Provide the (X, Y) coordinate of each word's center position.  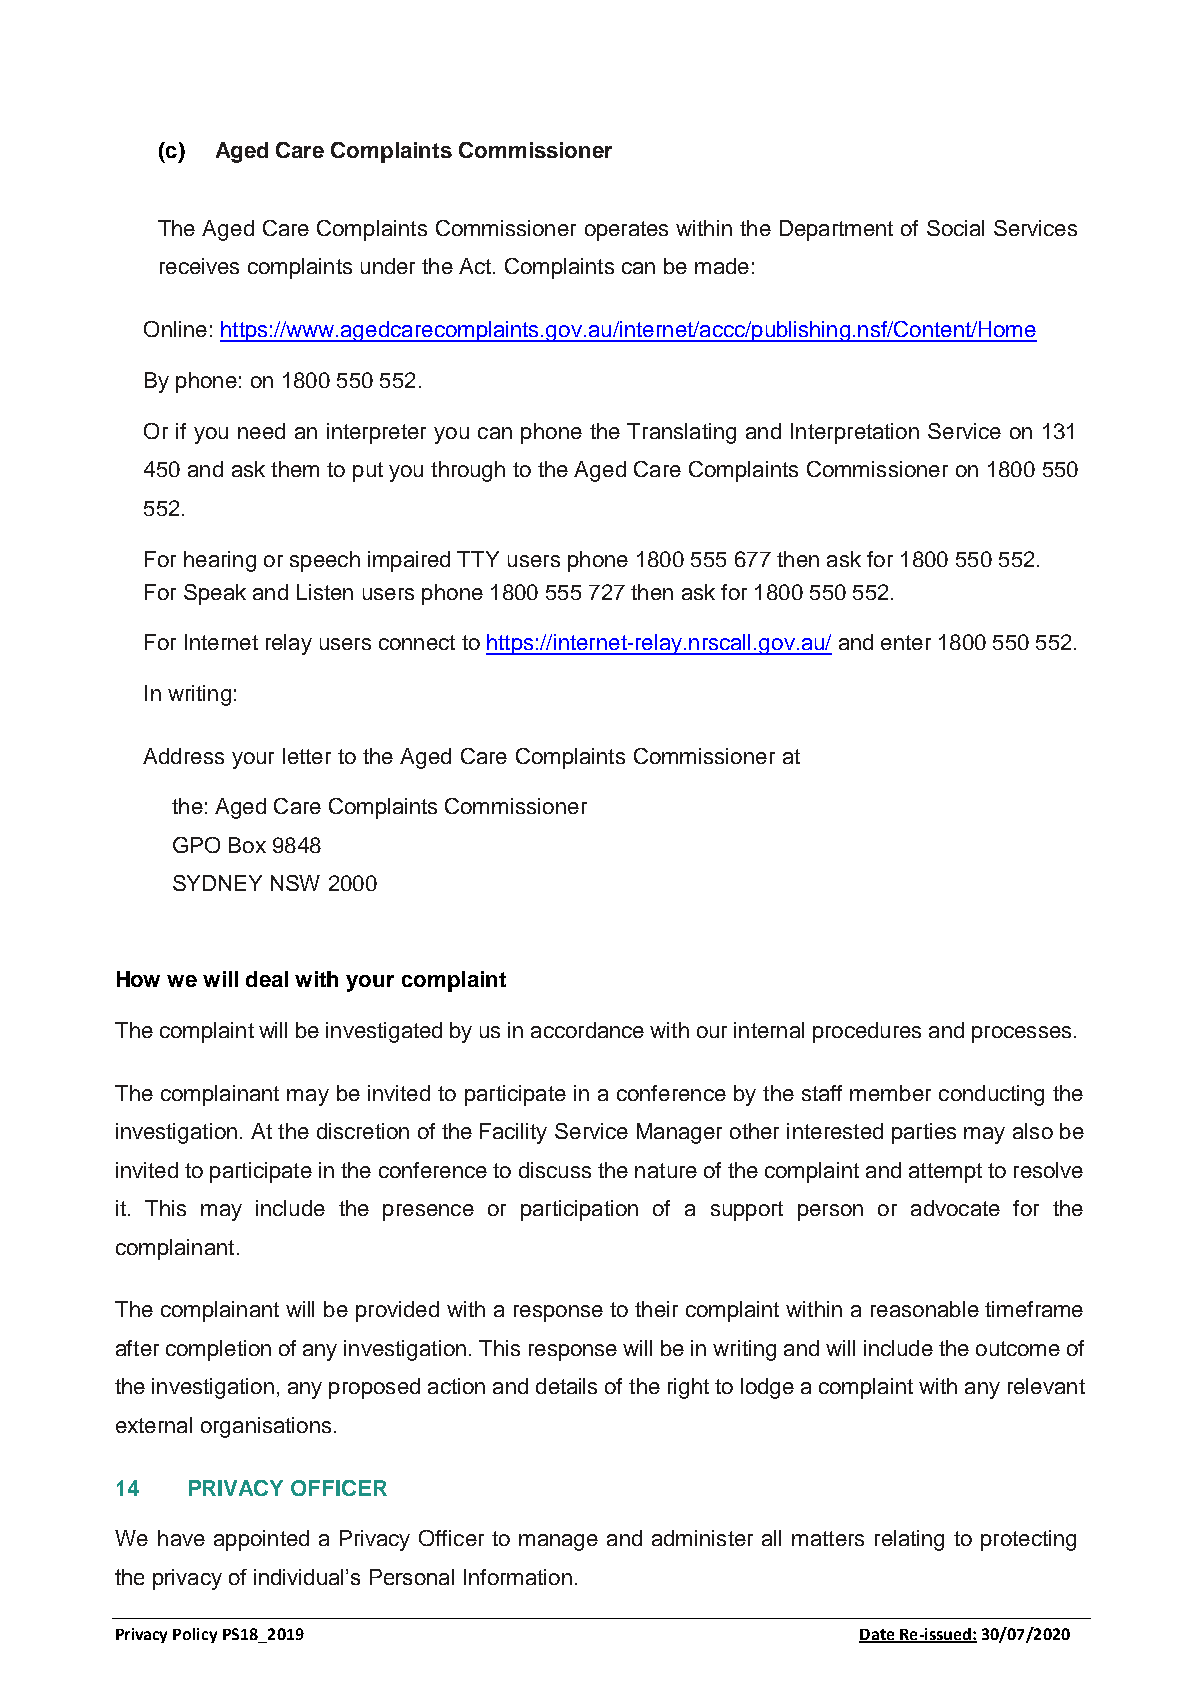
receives (199, 266)
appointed (261, 1540)
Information (518, 1577)
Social (955, 228)
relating (909, 1540)
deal (267, 979)
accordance (587, 1030)
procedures (867, 1032)
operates (626, 231)
